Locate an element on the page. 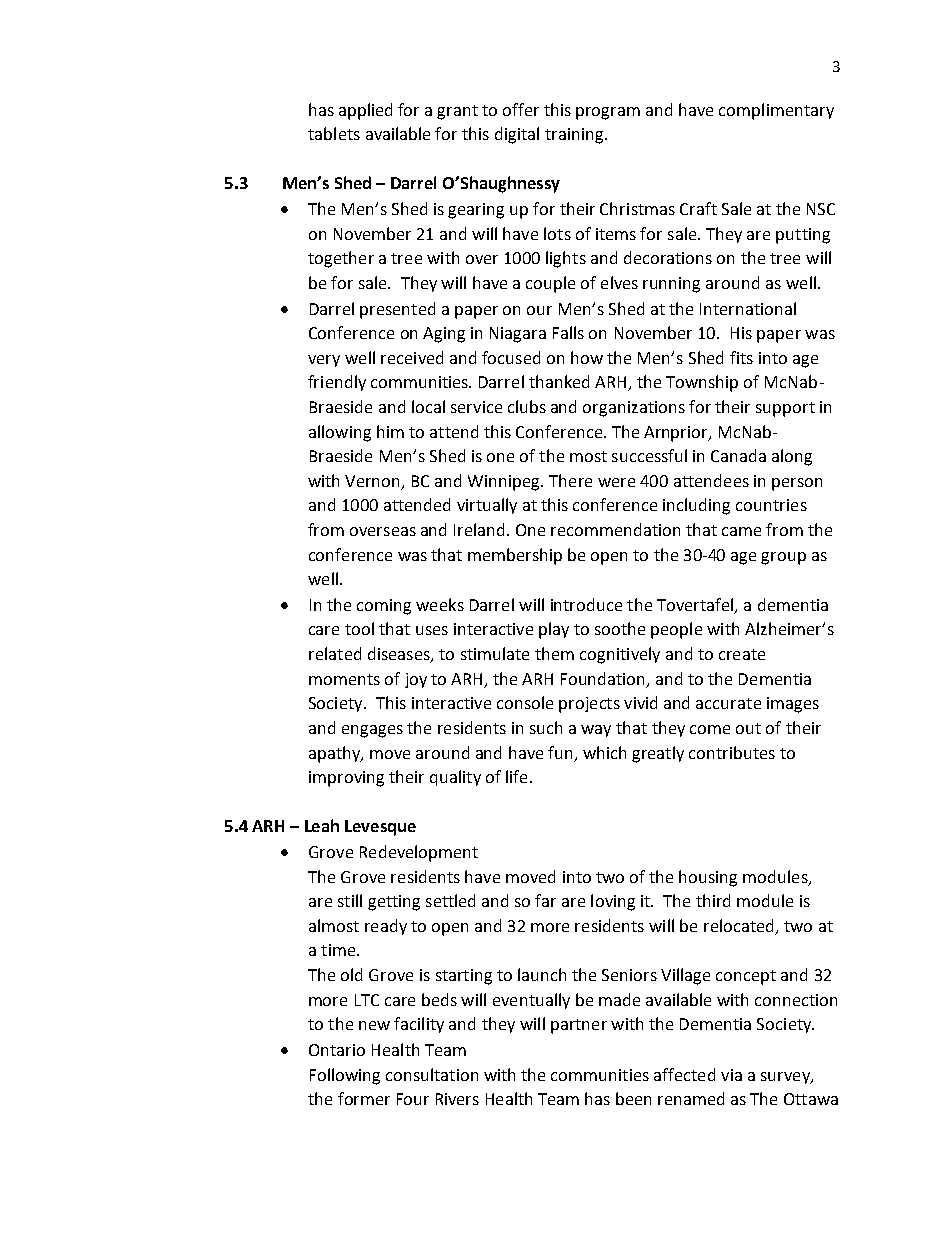 This image has height=1233, width=952. former is located at coordinates (364, 1098).
